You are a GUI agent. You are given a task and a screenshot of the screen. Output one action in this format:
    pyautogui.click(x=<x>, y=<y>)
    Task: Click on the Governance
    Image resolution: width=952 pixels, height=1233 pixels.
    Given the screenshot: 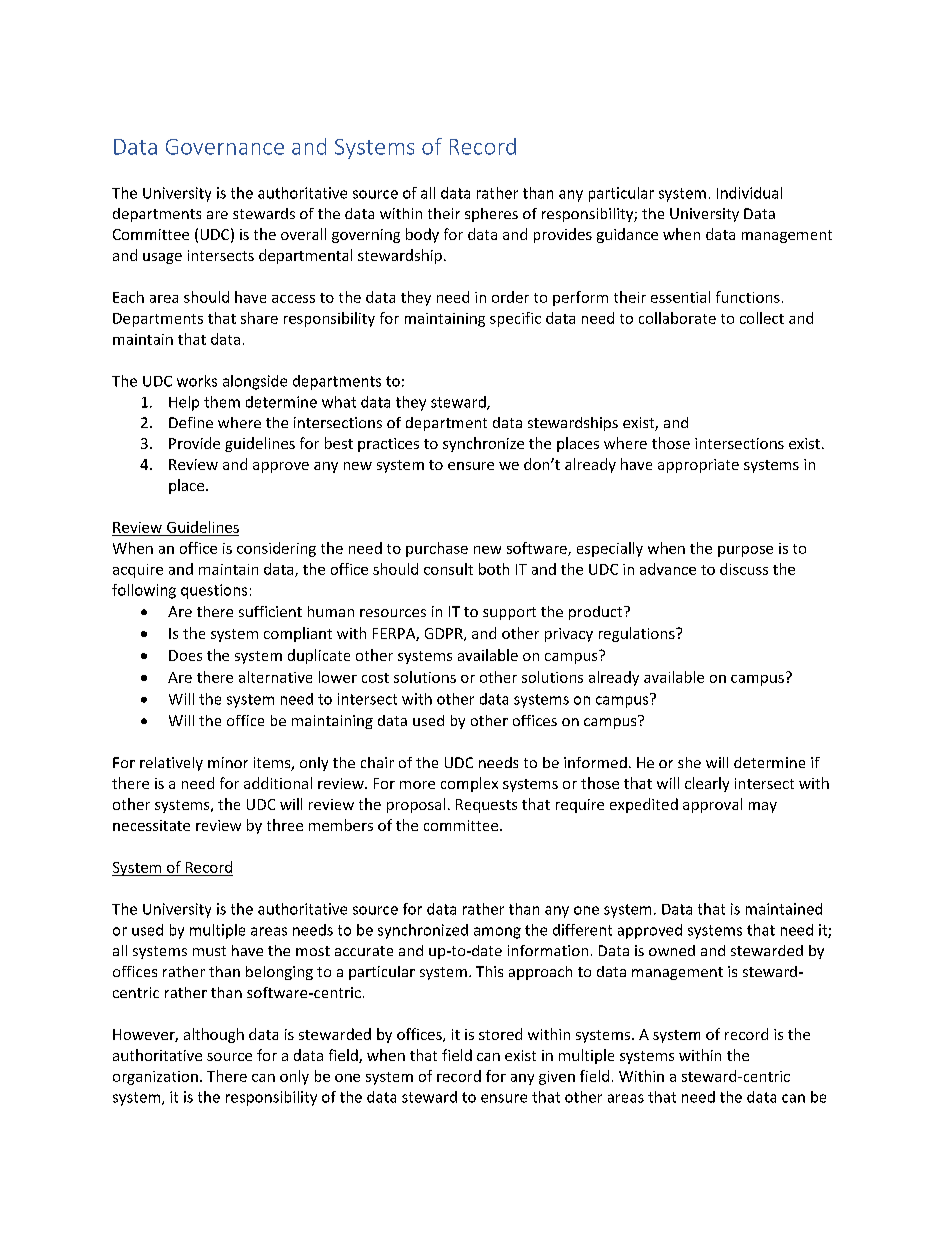 What is the action you would take?
    pyautogui.click(x=225, y=147)
